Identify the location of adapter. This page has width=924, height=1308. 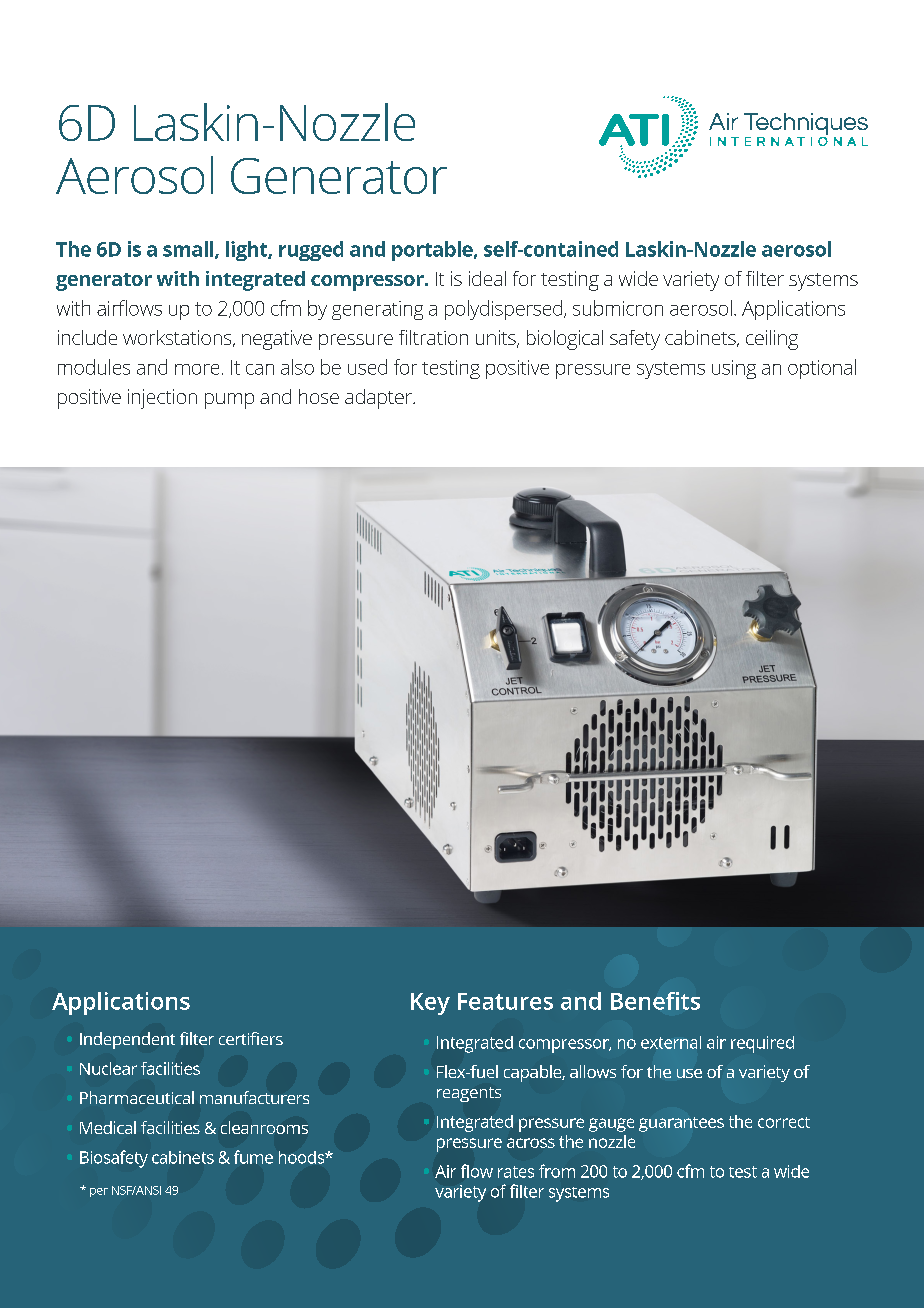
(379, 399).
